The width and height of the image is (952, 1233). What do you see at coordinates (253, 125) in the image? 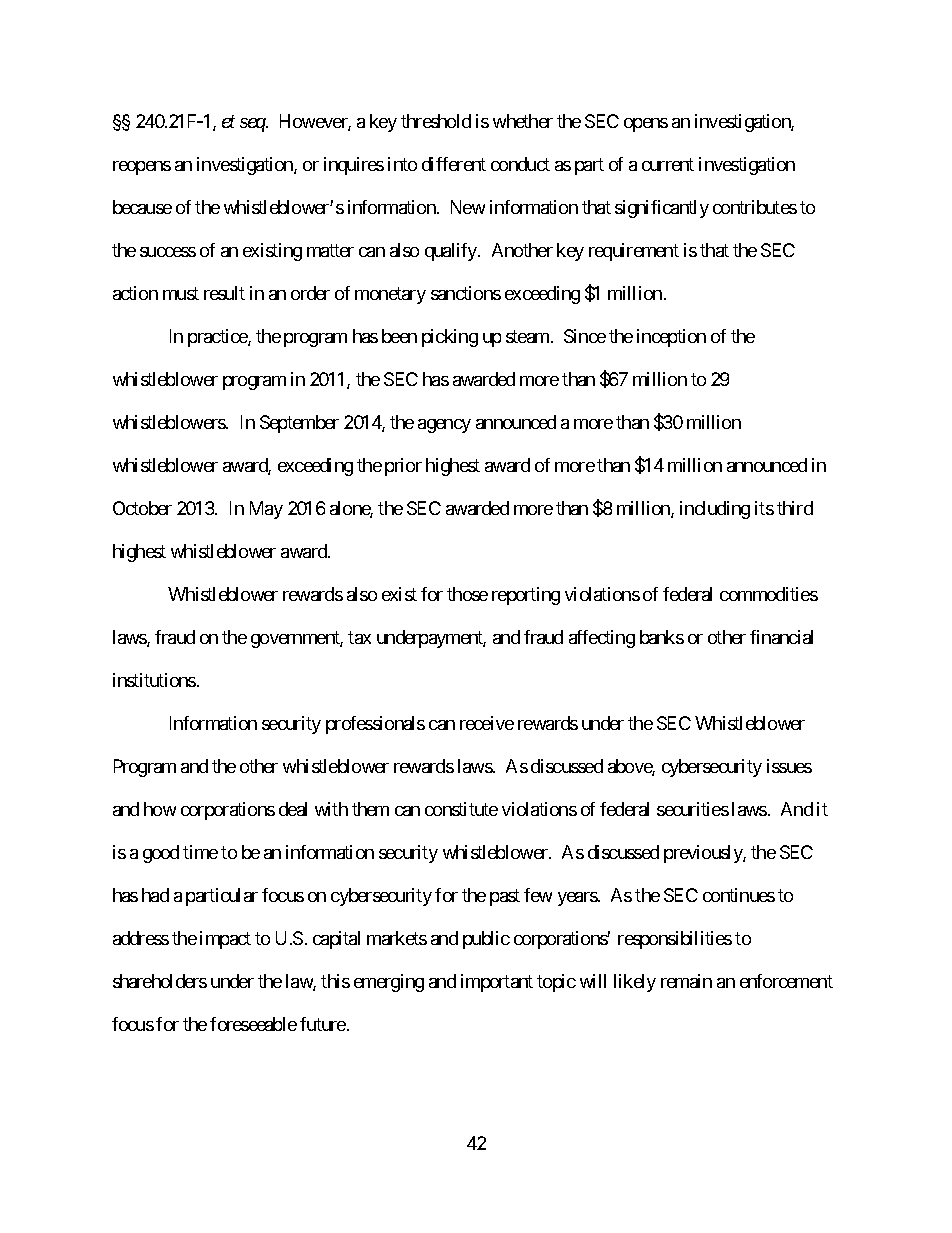
I see `seq` at bounding box center [253, 125].
